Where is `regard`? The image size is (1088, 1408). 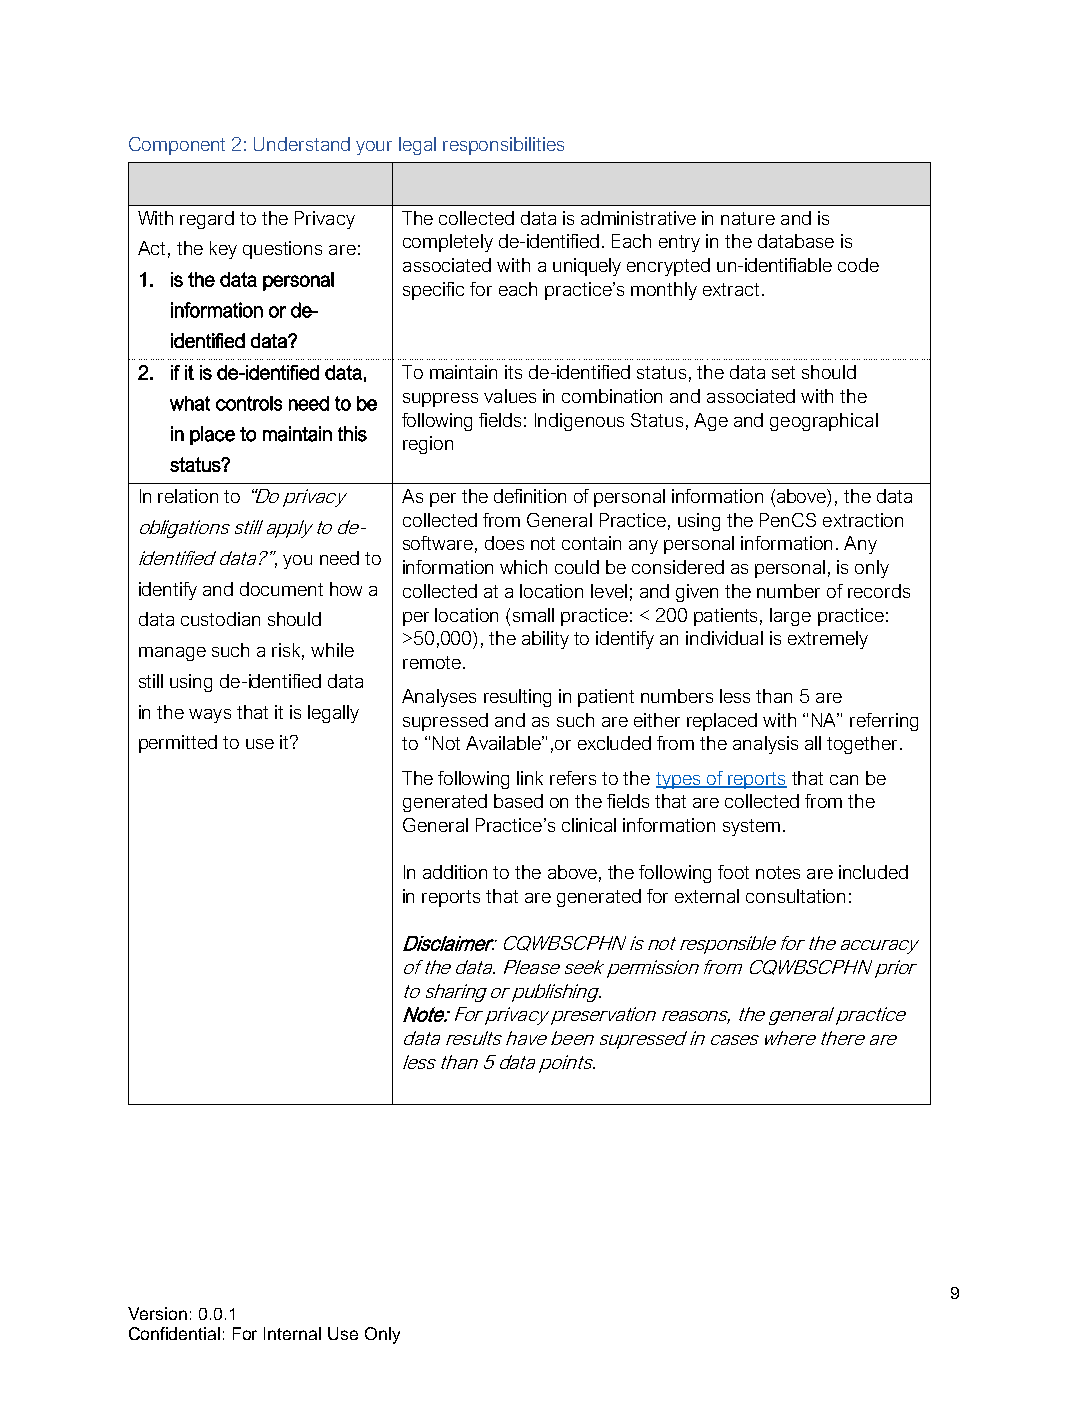
regard is located at coordinates (207, 220).
